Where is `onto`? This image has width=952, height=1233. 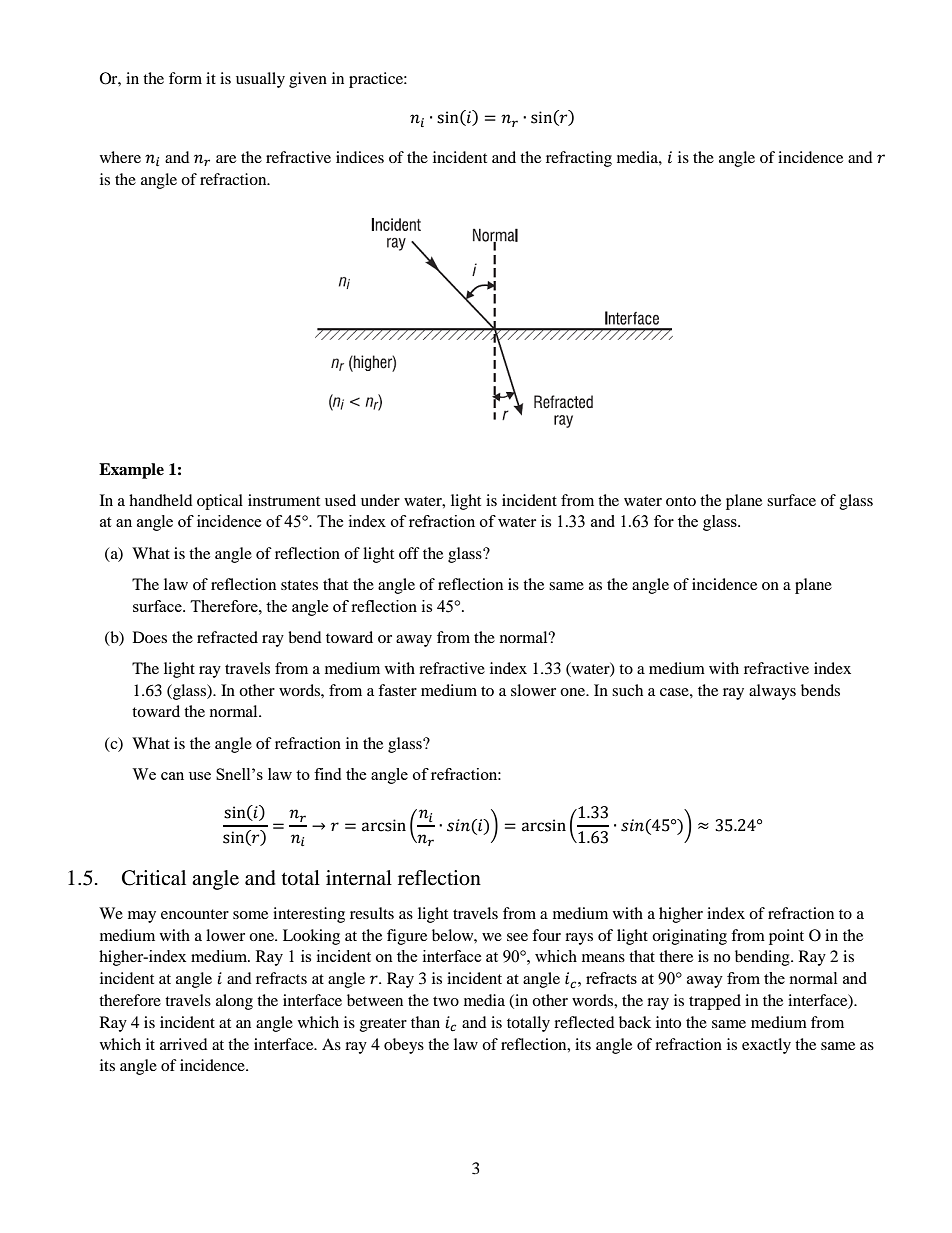
onto is located at coordinates (681, 501).
